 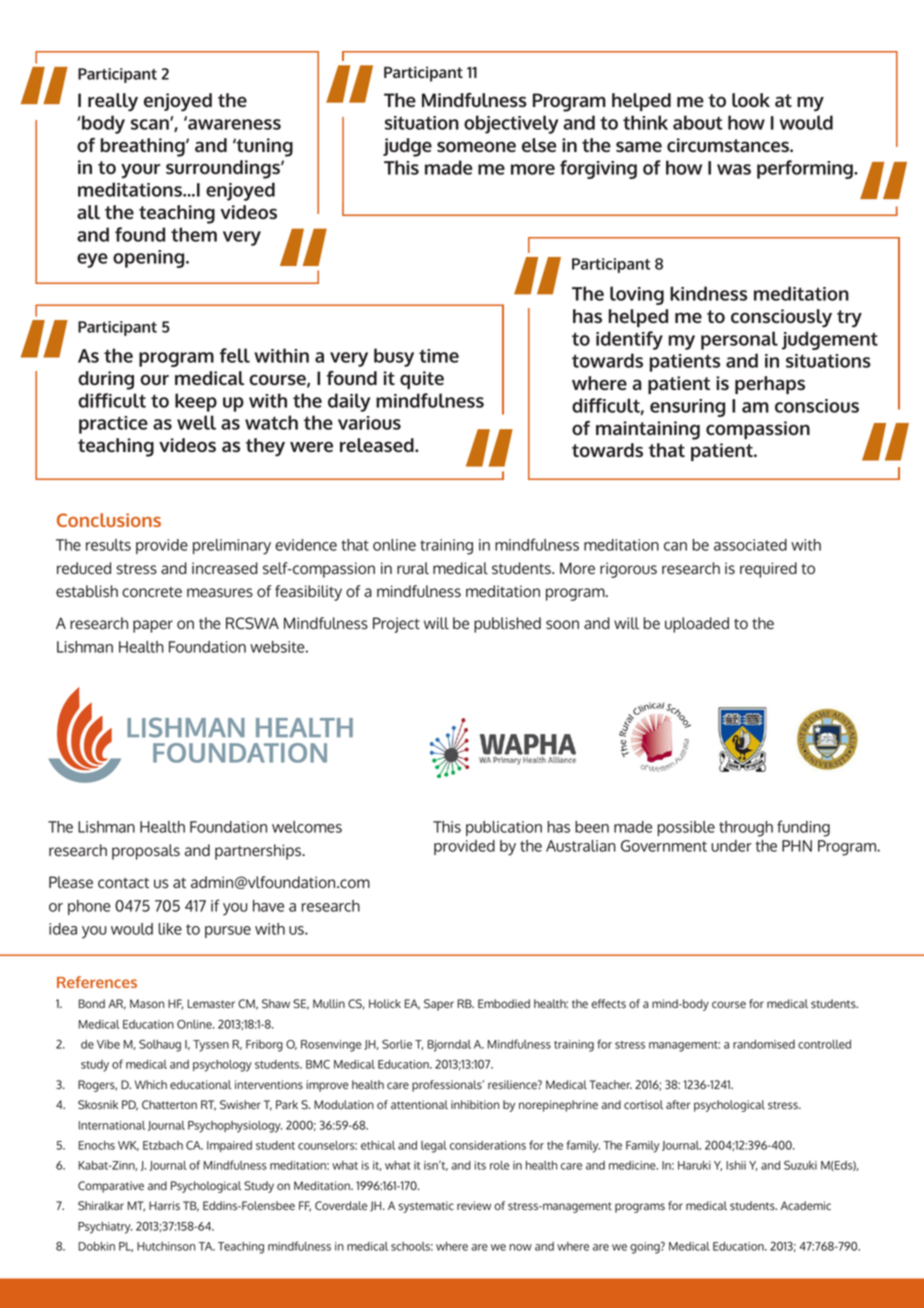 I want to click on Harris, so click(x=164, y=1206).
